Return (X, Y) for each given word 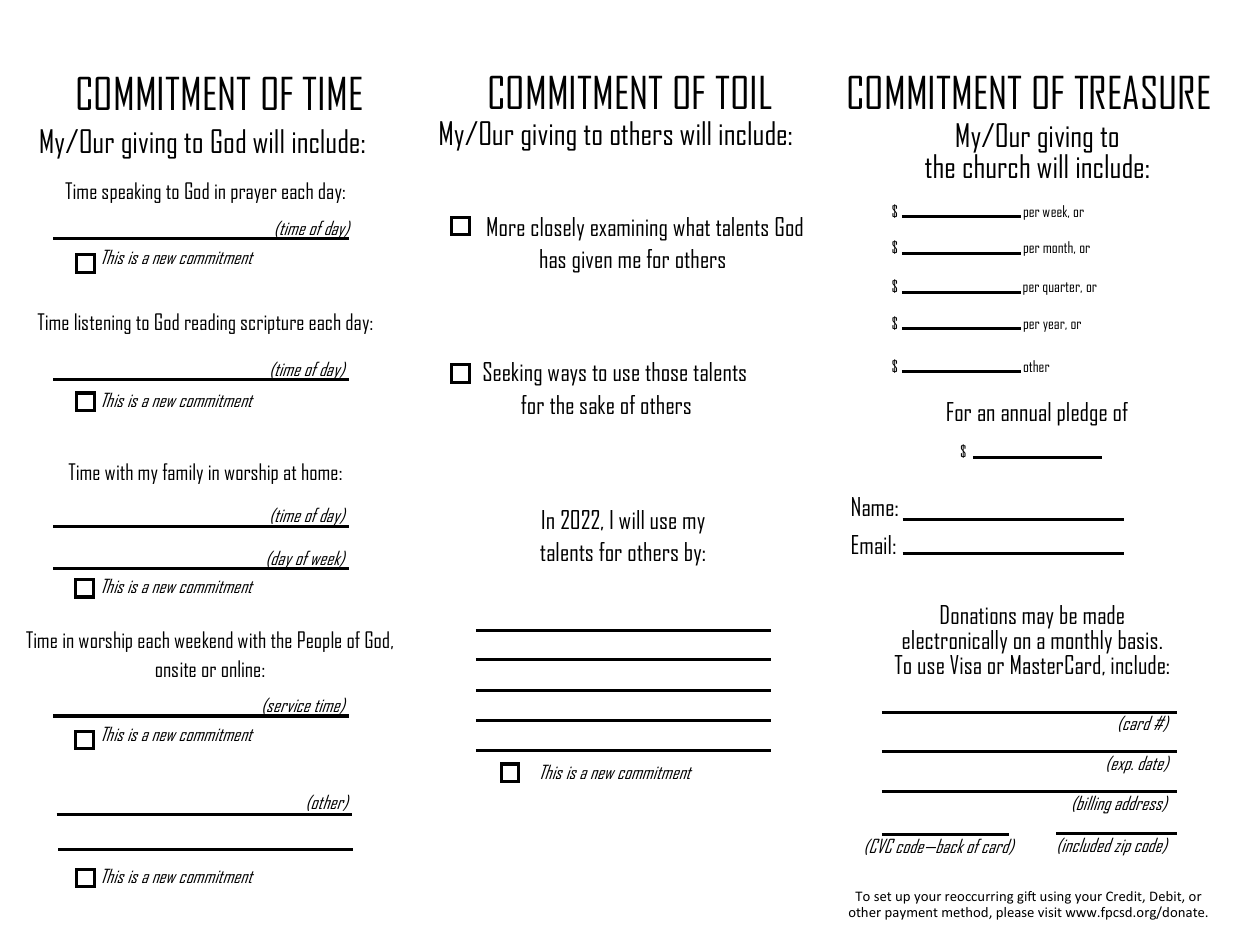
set (882, 896)
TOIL (744, 92)
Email (871, 544)
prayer (254, 195)
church (996, 165)
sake (597, 404)
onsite (176, 669)
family (182, 473)
